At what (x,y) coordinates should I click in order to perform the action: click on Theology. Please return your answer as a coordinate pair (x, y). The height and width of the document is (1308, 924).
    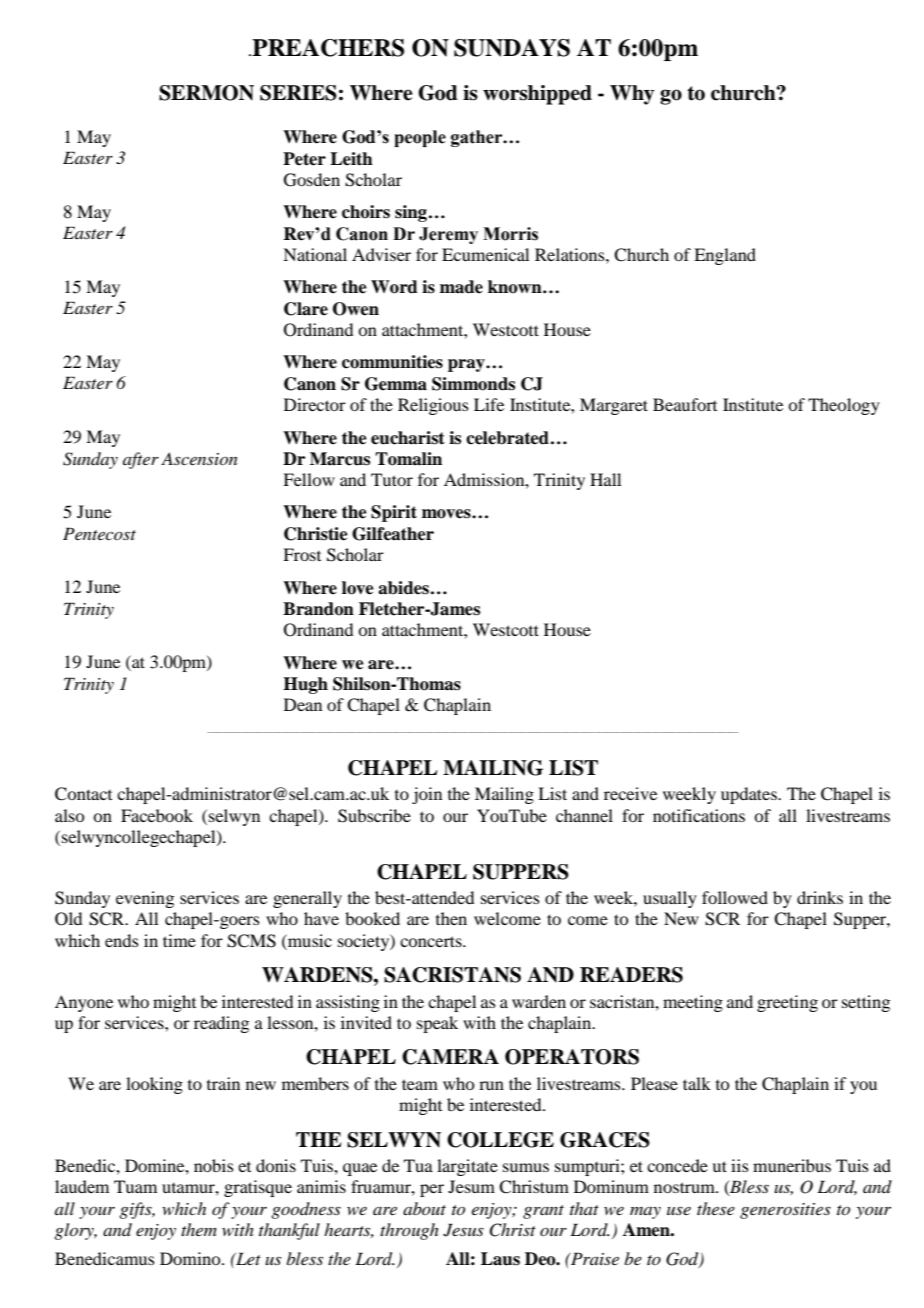
    Looking at the image, I should click on (844, 406).
